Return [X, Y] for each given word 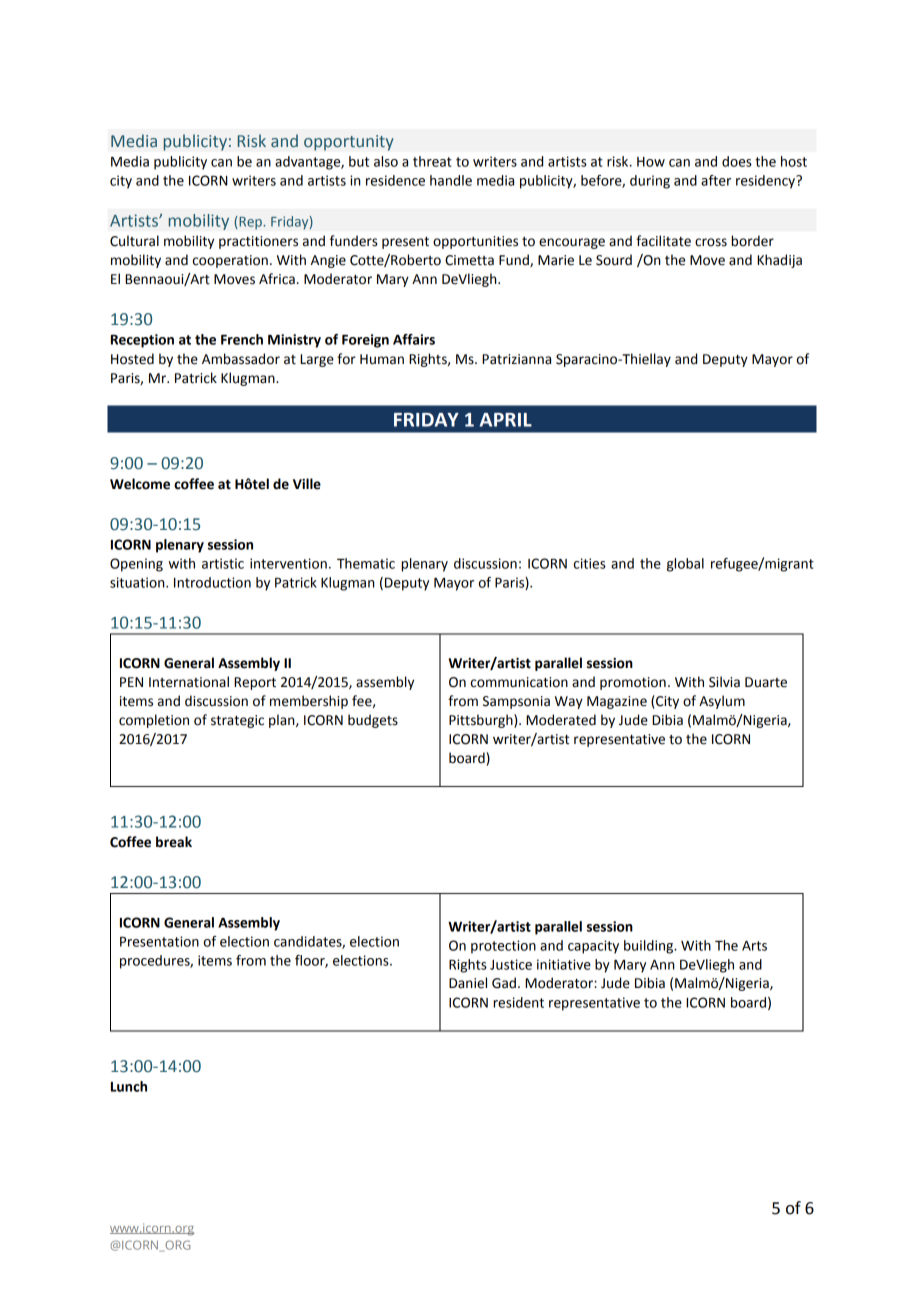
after [716, 180]
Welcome [140, 484]
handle [451, 180]
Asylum [722, 702]
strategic [237, 721]
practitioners [258, 242]
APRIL [505, 420]
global [685, 565]
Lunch [129, 1086]
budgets [373, 721]
